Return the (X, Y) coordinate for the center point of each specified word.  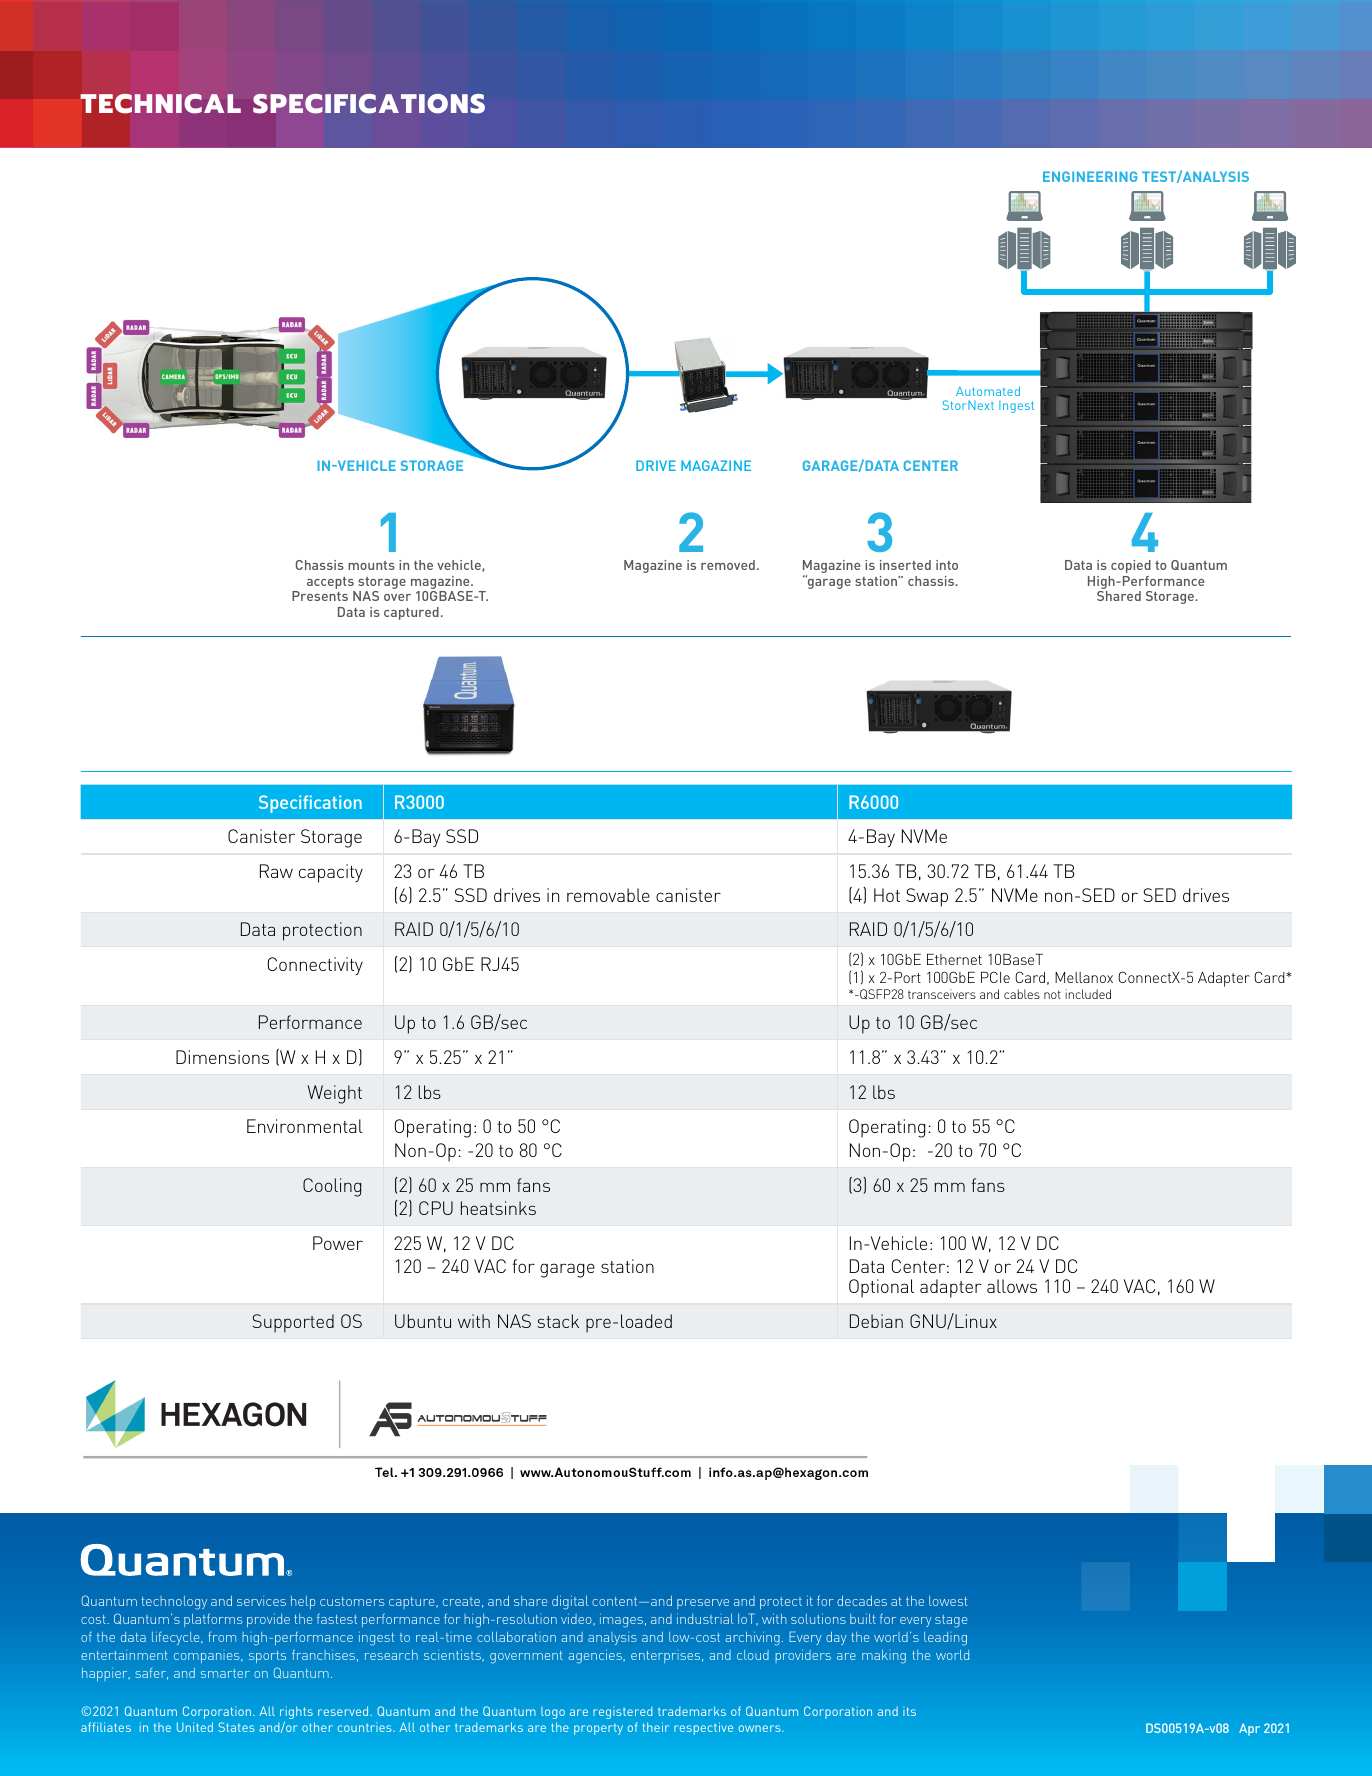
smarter (225, 1673)
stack (558, 1321)
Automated (988, 391)
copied (1131, 566)
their (655, 1727)
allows (1012, 1286)
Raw (276, 871)
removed (728, 565)
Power (338, 1243)
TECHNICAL (161, 104)
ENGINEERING (1090, 176)
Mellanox (1084, 977)
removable (608, 895)
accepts (331, 584)
